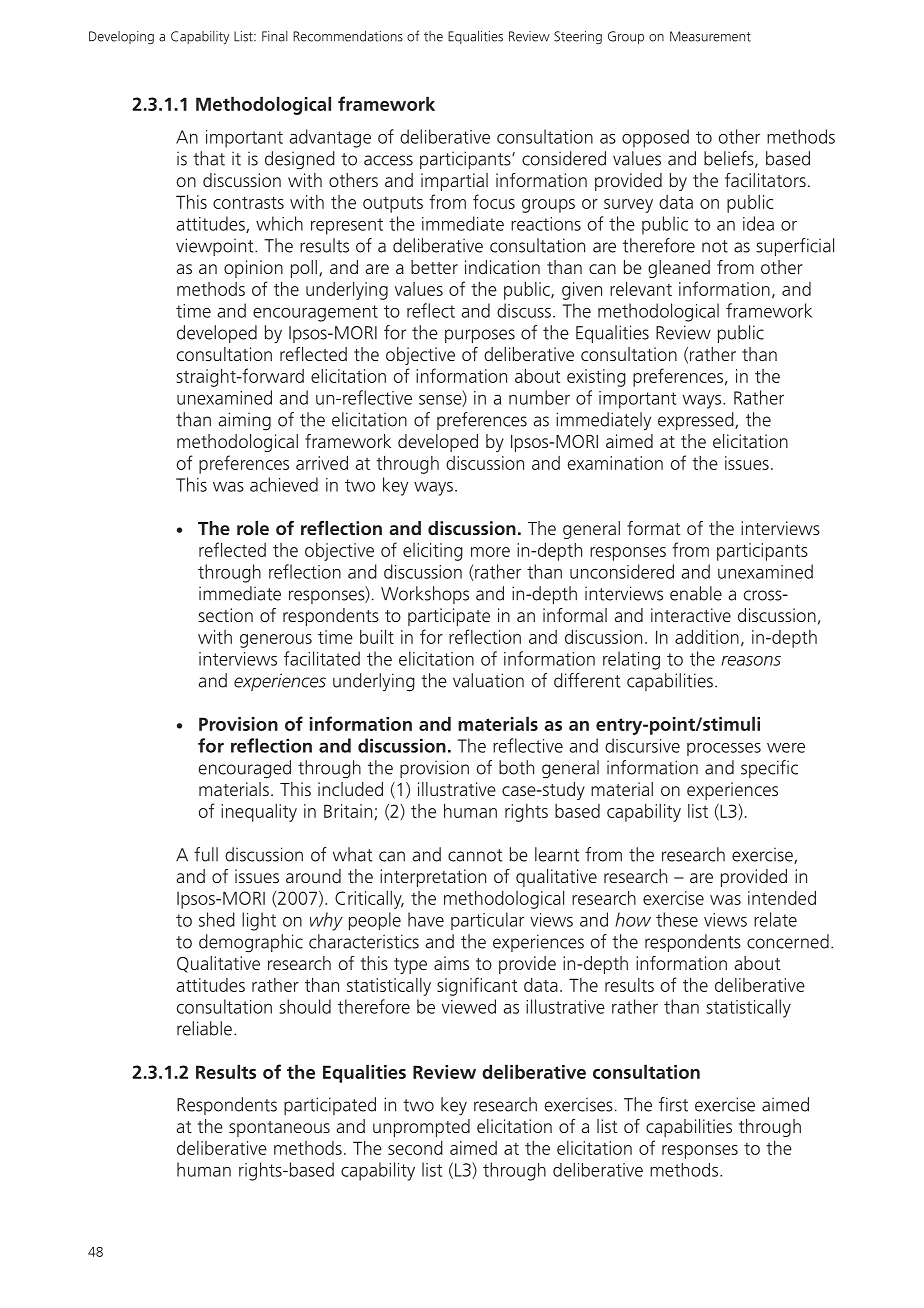 The height and width of the document is (1308, 924). I want to click on purposes, so click(480, 336).
